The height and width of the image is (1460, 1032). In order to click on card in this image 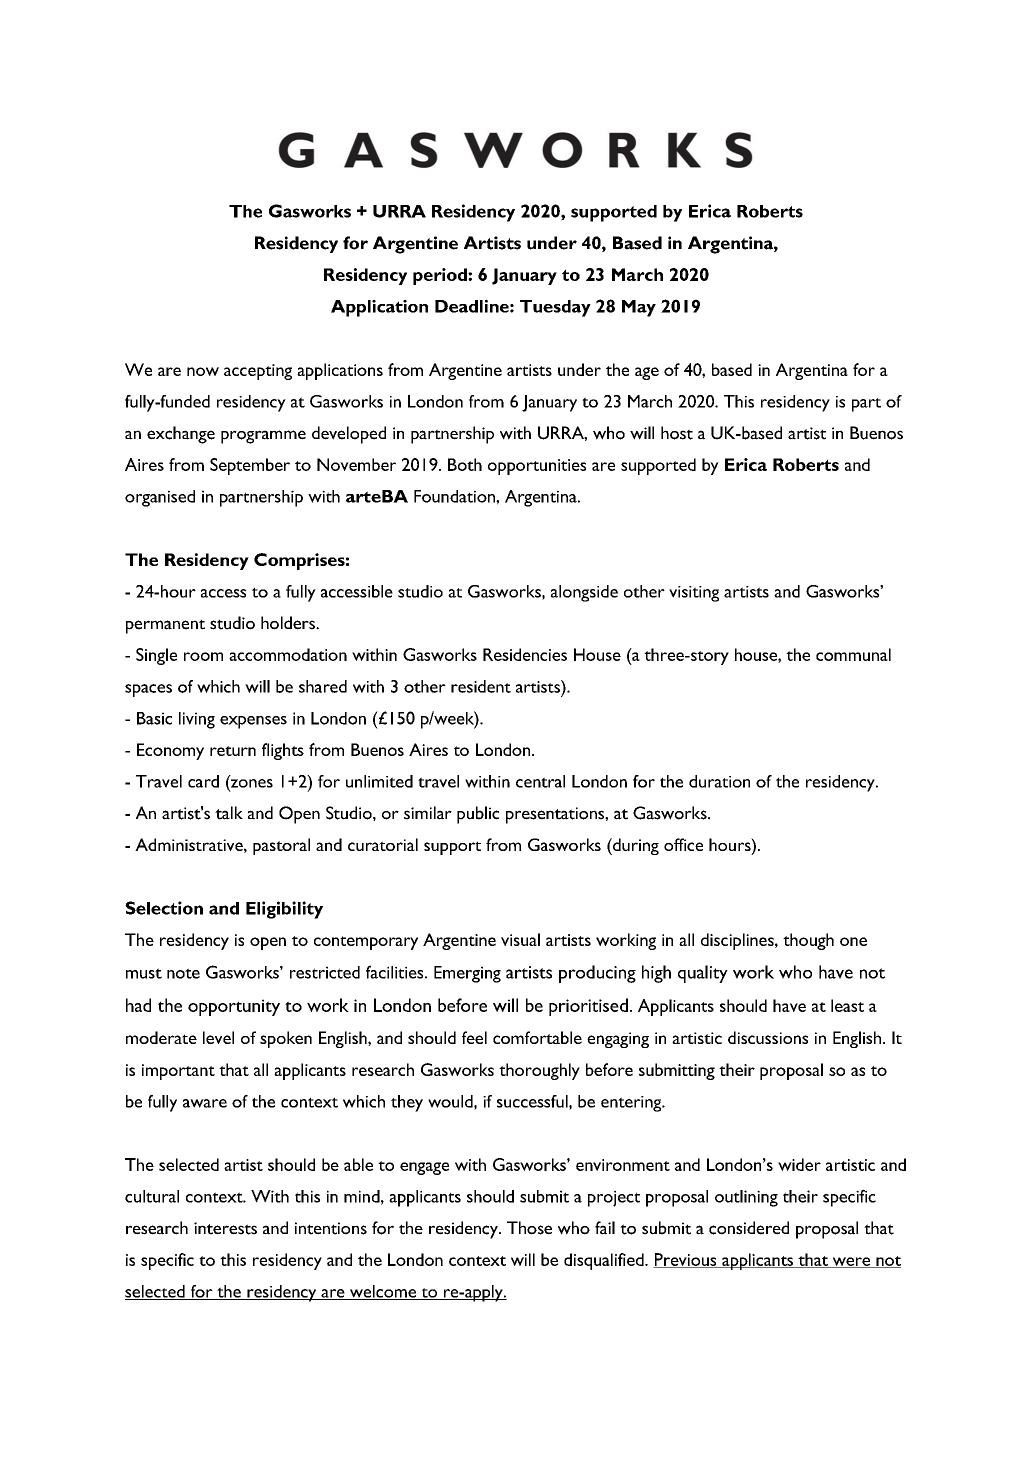, I will do `click(203, 781)`.
